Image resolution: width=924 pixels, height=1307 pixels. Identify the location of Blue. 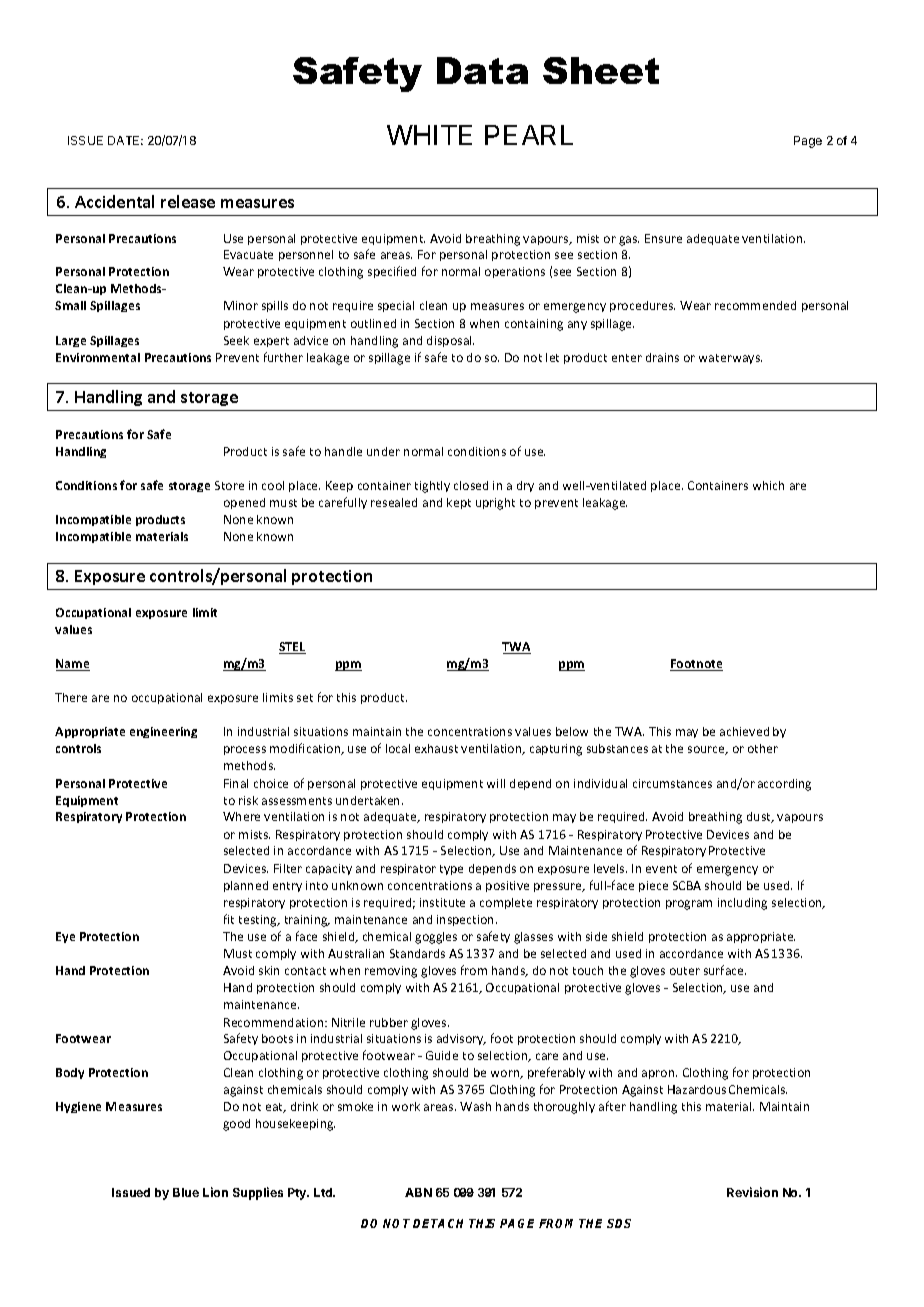
(186, 1192).
